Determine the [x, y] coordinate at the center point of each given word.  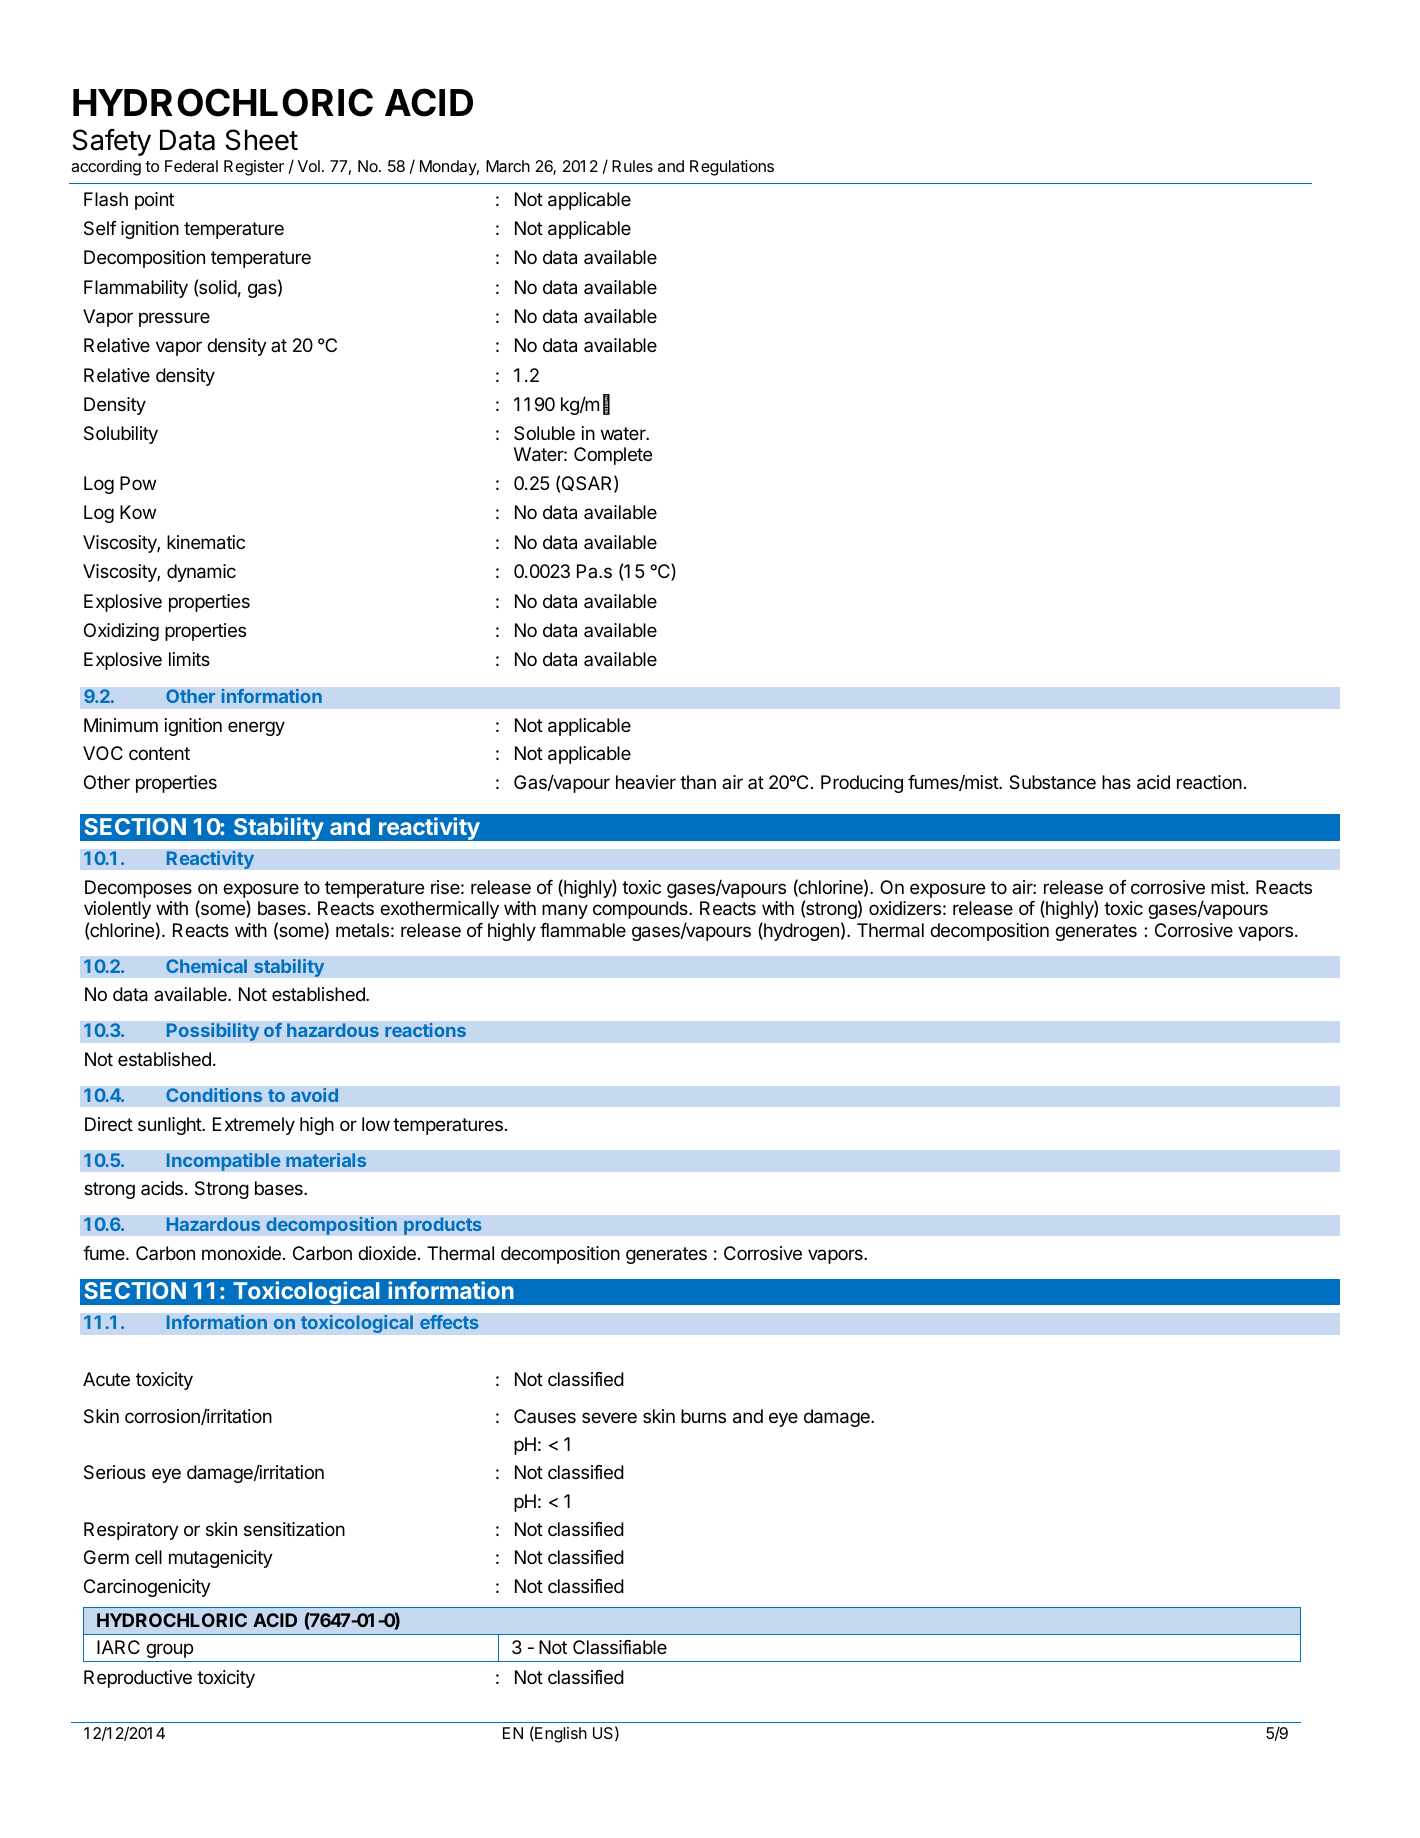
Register [254, 168]
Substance [1052, 782]
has [1116, 782]
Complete [613, 456]
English [560, 1734]
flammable [583, 930]
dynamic [201, 573]
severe [609, 1417]
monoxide [241, 1253]
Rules [632, 166]
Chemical [206, 966]
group [169, 1650]
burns [703, 1416]
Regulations [732, 168]
